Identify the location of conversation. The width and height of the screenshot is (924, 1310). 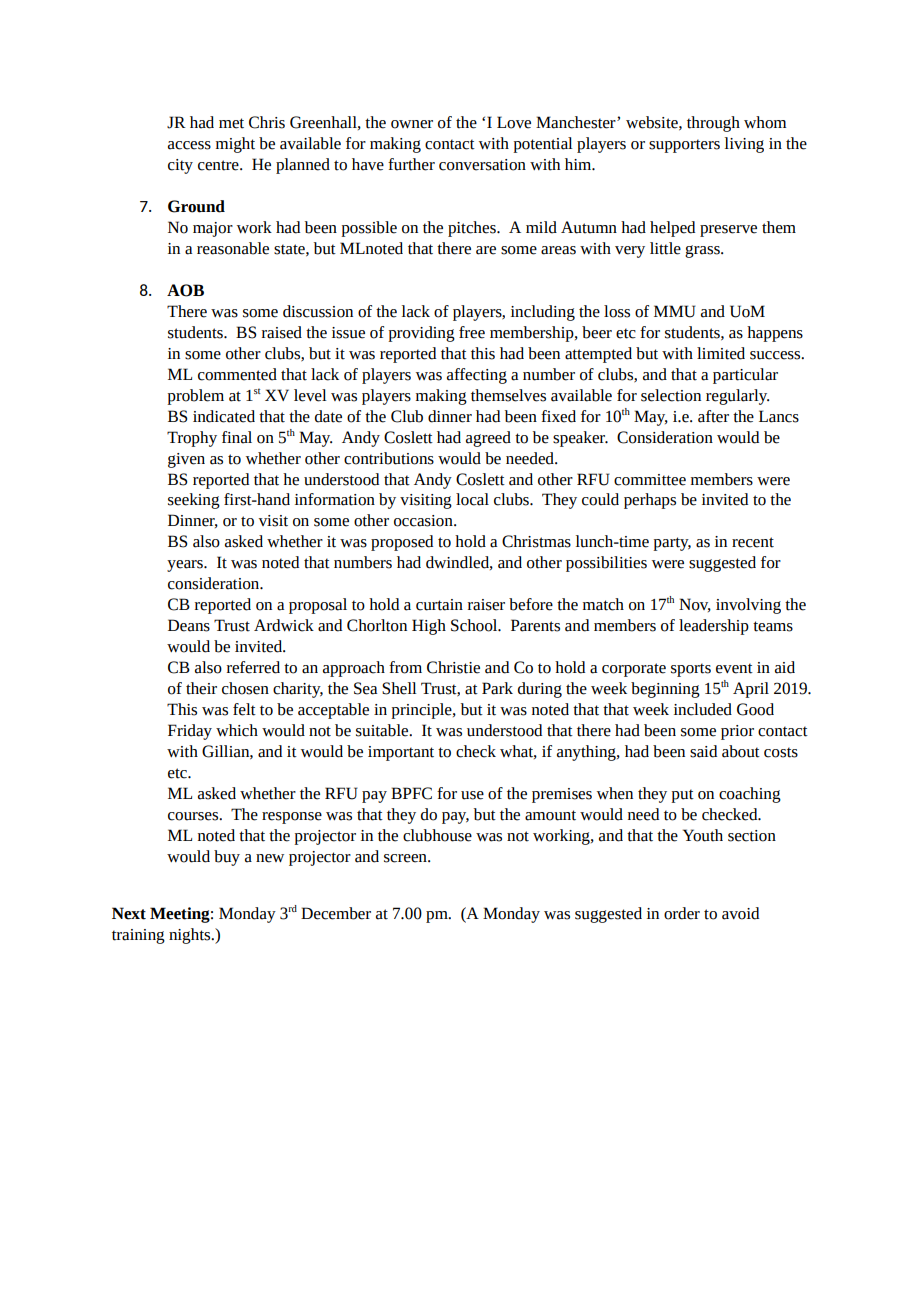
(482, 165).
